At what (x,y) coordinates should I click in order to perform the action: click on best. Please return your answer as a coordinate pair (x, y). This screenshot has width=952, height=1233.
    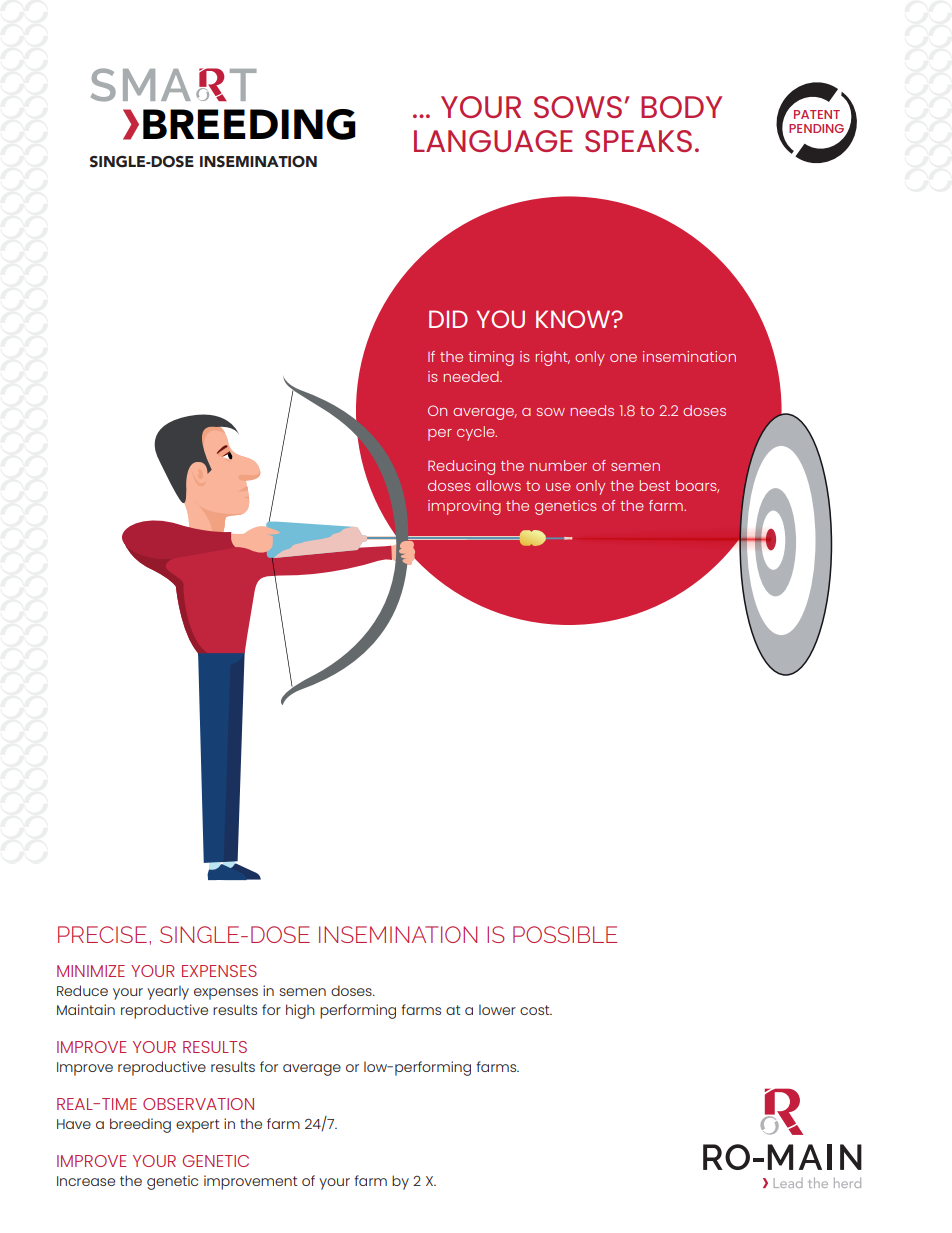
    Looking at the image, I should click on (655, 485).
